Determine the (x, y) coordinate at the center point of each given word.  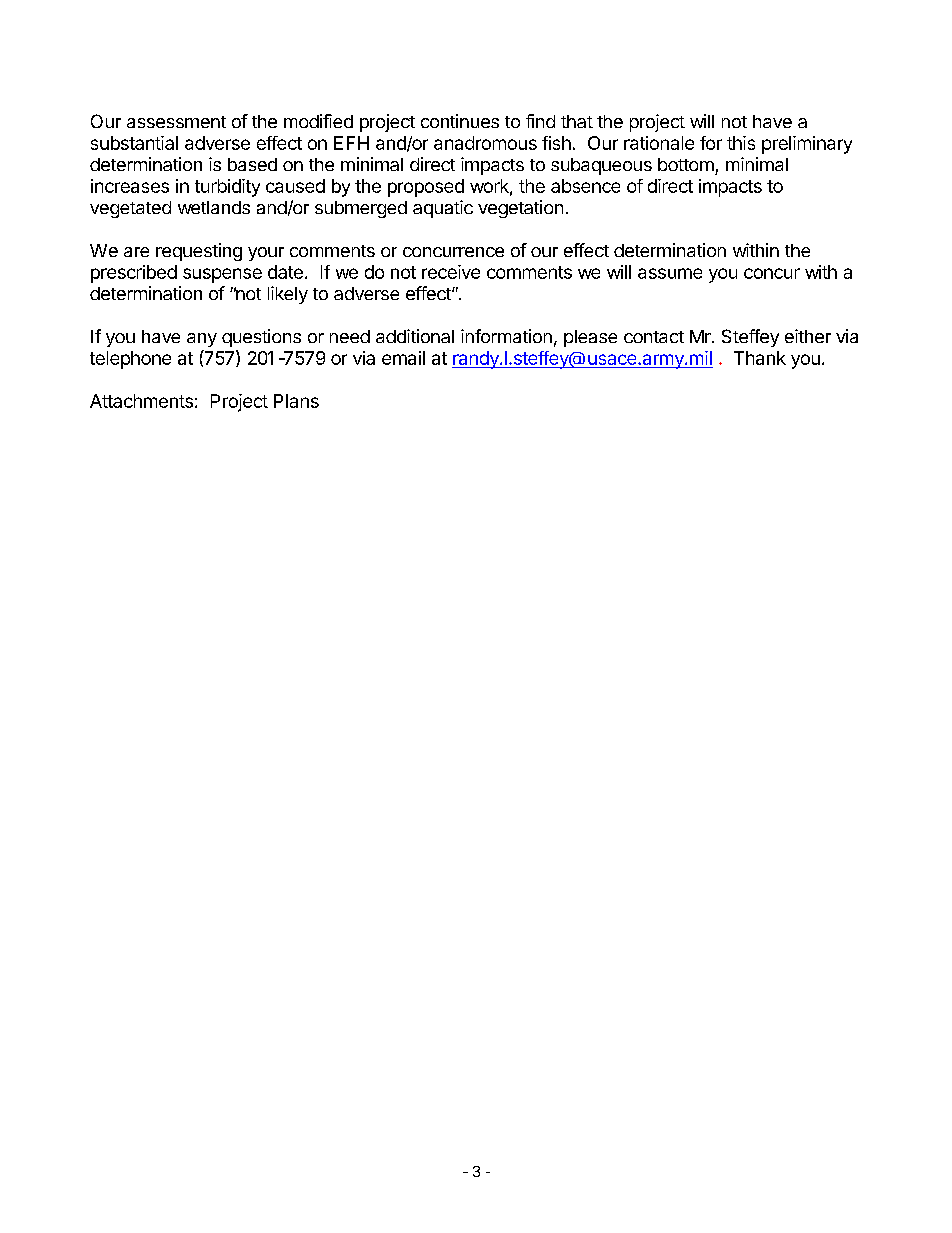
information (506, 336)
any (202, 340)
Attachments (141, 401)
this (741, 143)
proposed (426, 188)
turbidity (227, 188)
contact (654, 337)
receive (451, 272)
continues (460, 121)
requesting (199, 252)
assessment (176, 122)
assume (670, 273)
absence (585, 186)
